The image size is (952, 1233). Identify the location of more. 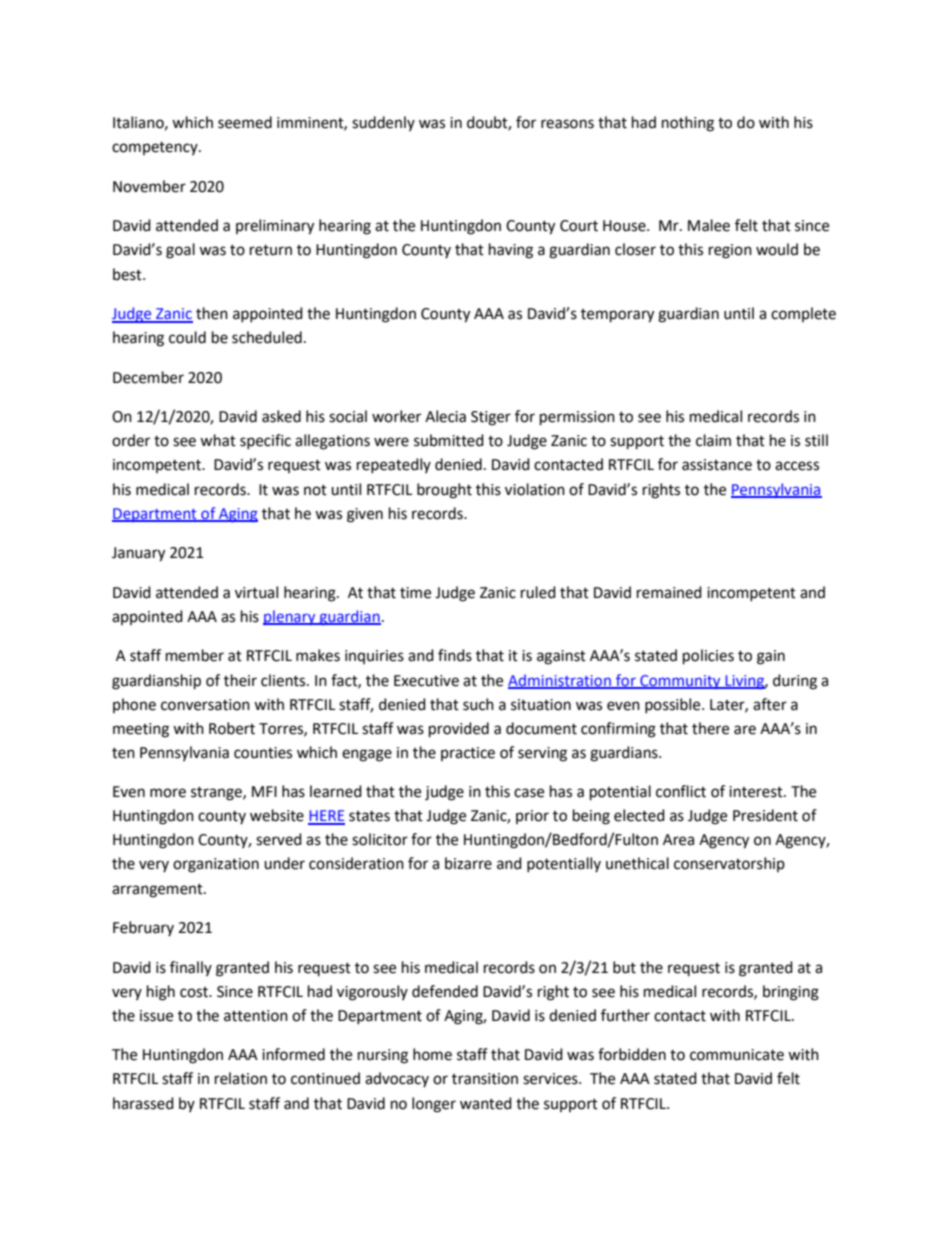
(168, 793).
